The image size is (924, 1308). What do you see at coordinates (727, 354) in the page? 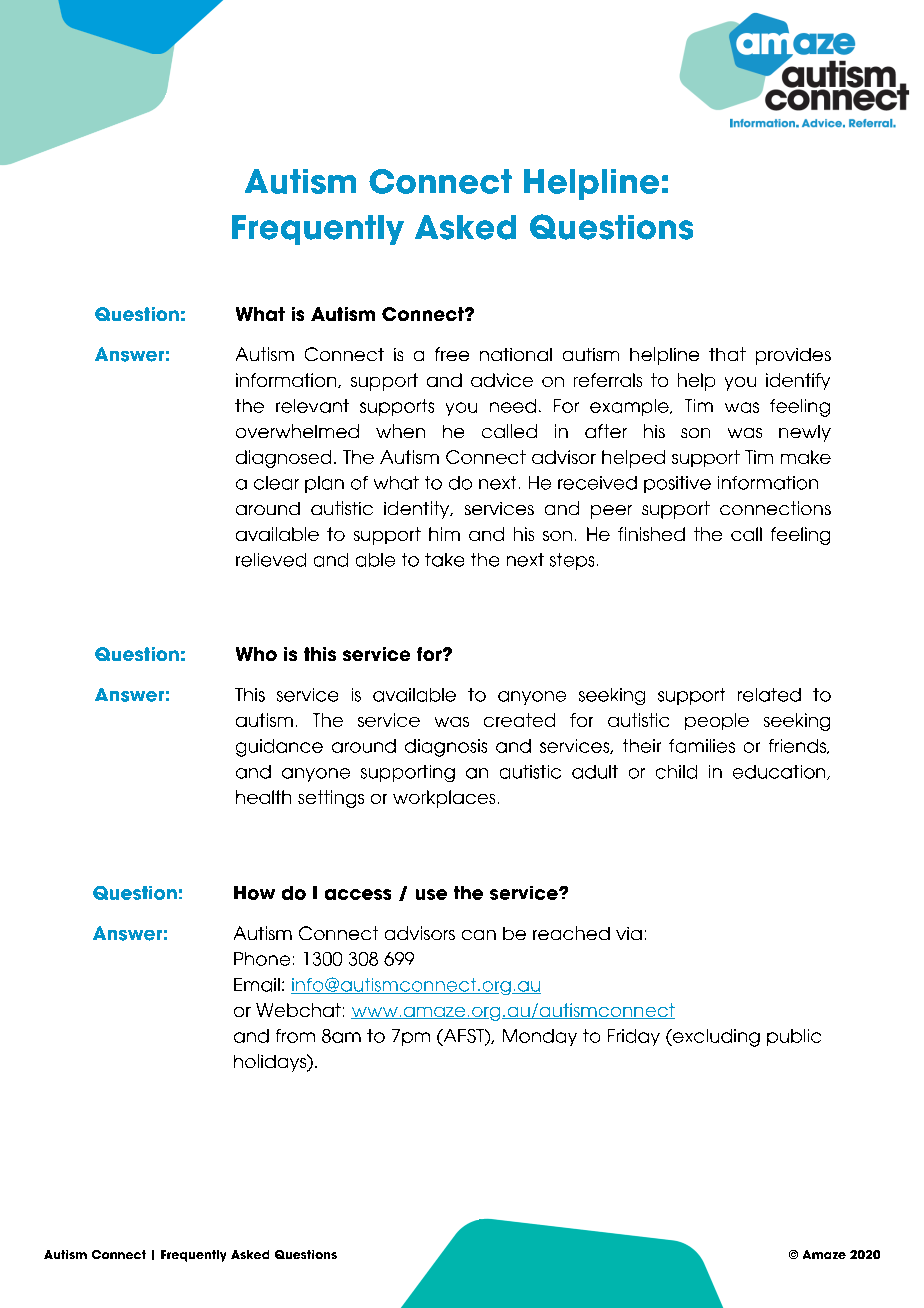
I see `that` at bounding box center [727, 354].
